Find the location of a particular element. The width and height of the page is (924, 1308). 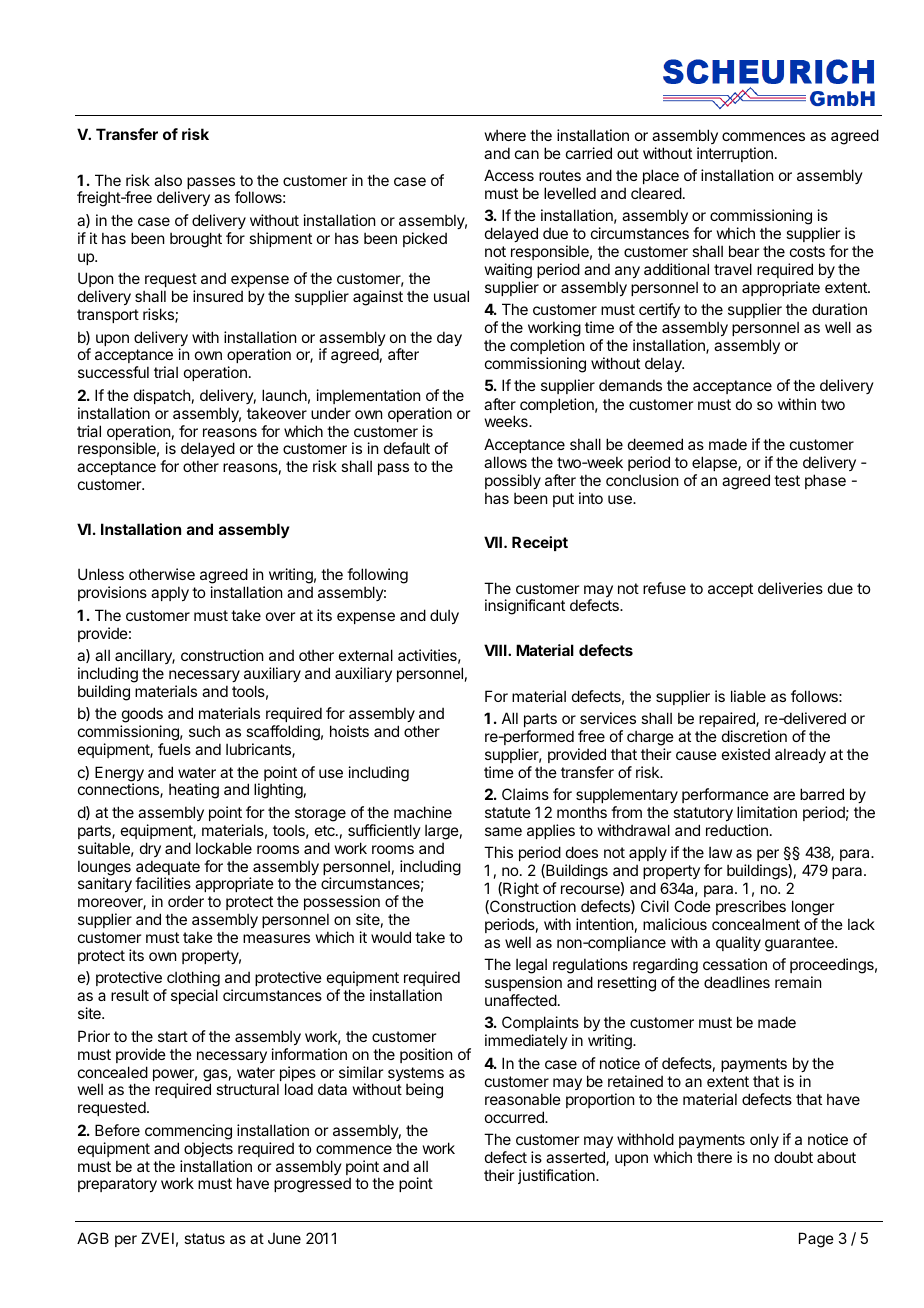

VIII is located at coordinates (496, 650).
